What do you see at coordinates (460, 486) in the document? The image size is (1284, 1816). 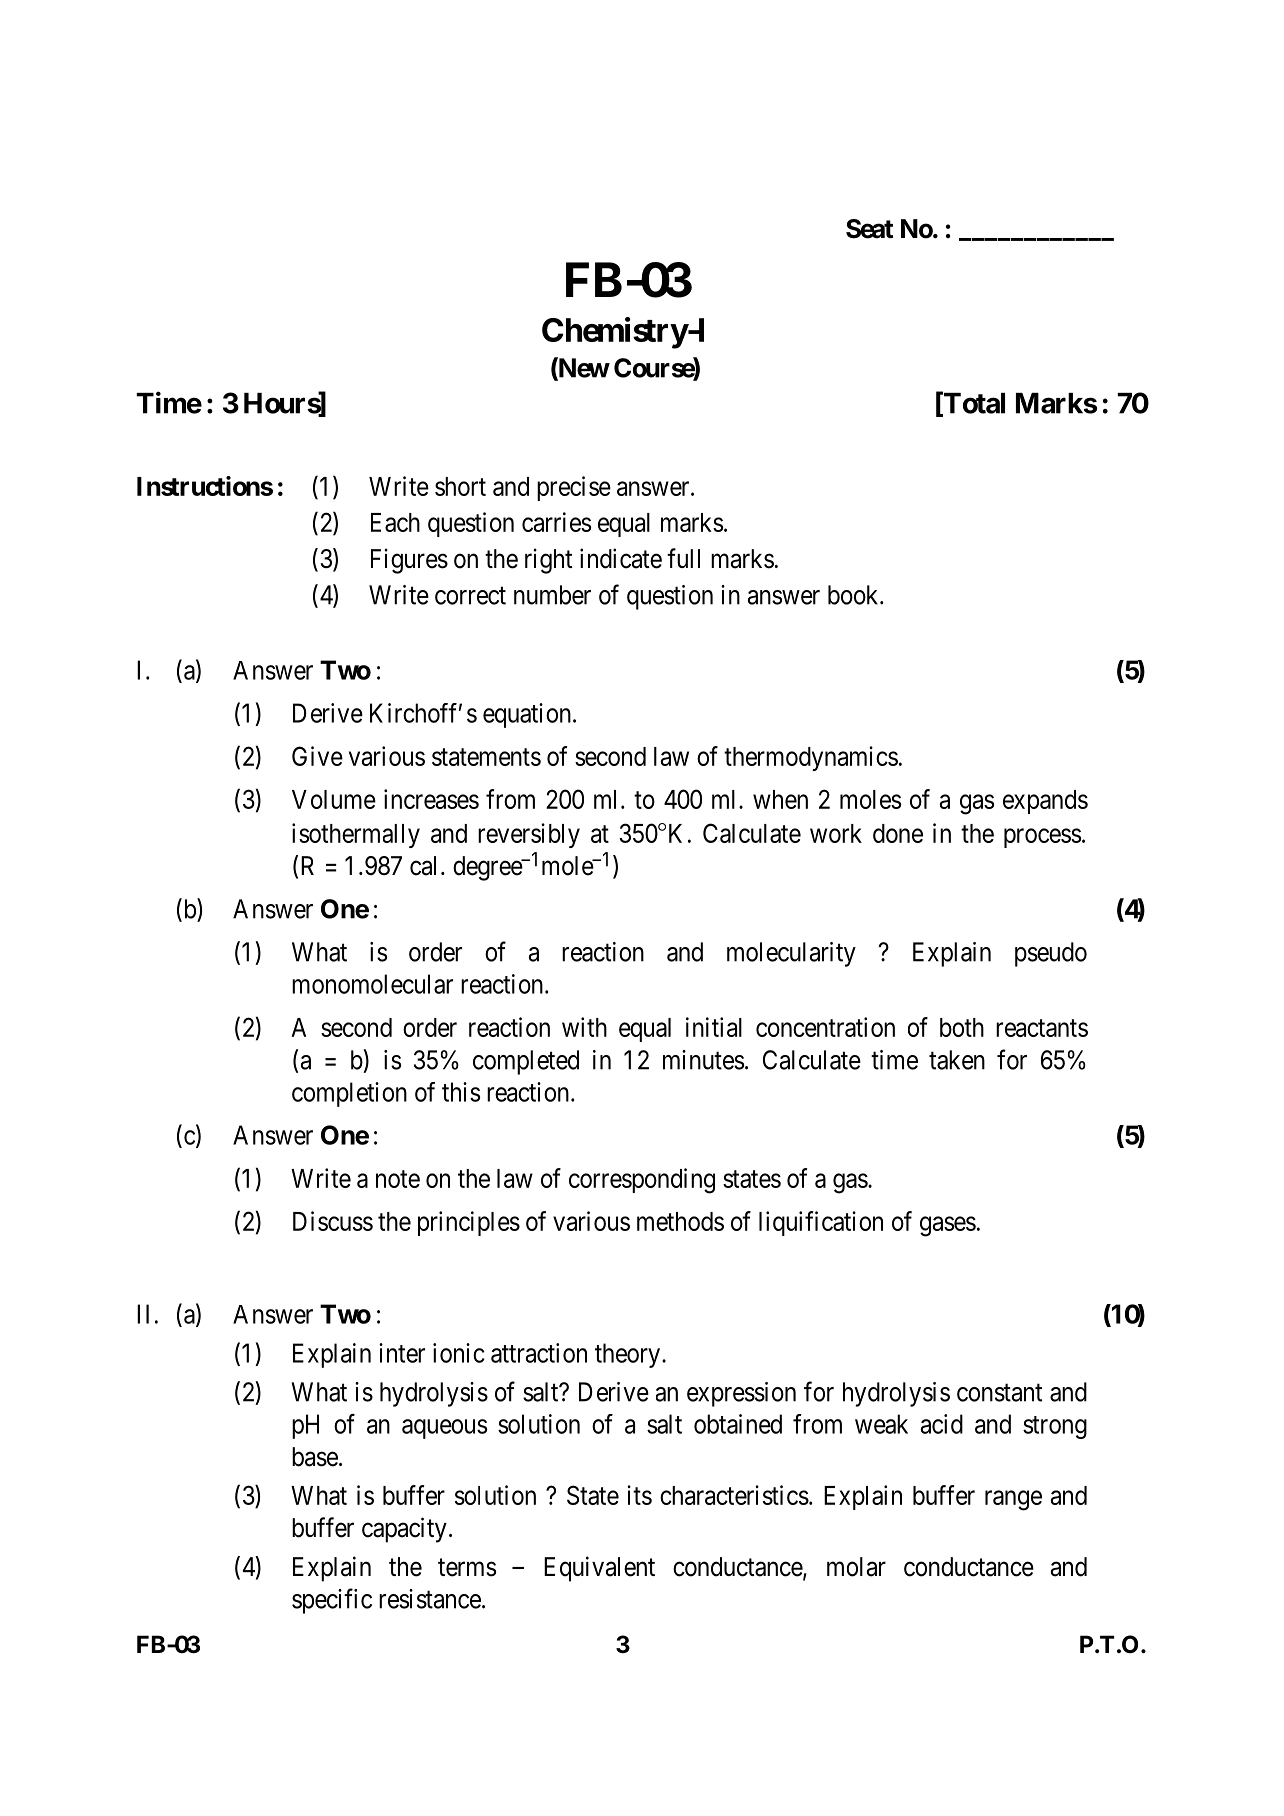 I see `short` at bounding box center [460, 486].
